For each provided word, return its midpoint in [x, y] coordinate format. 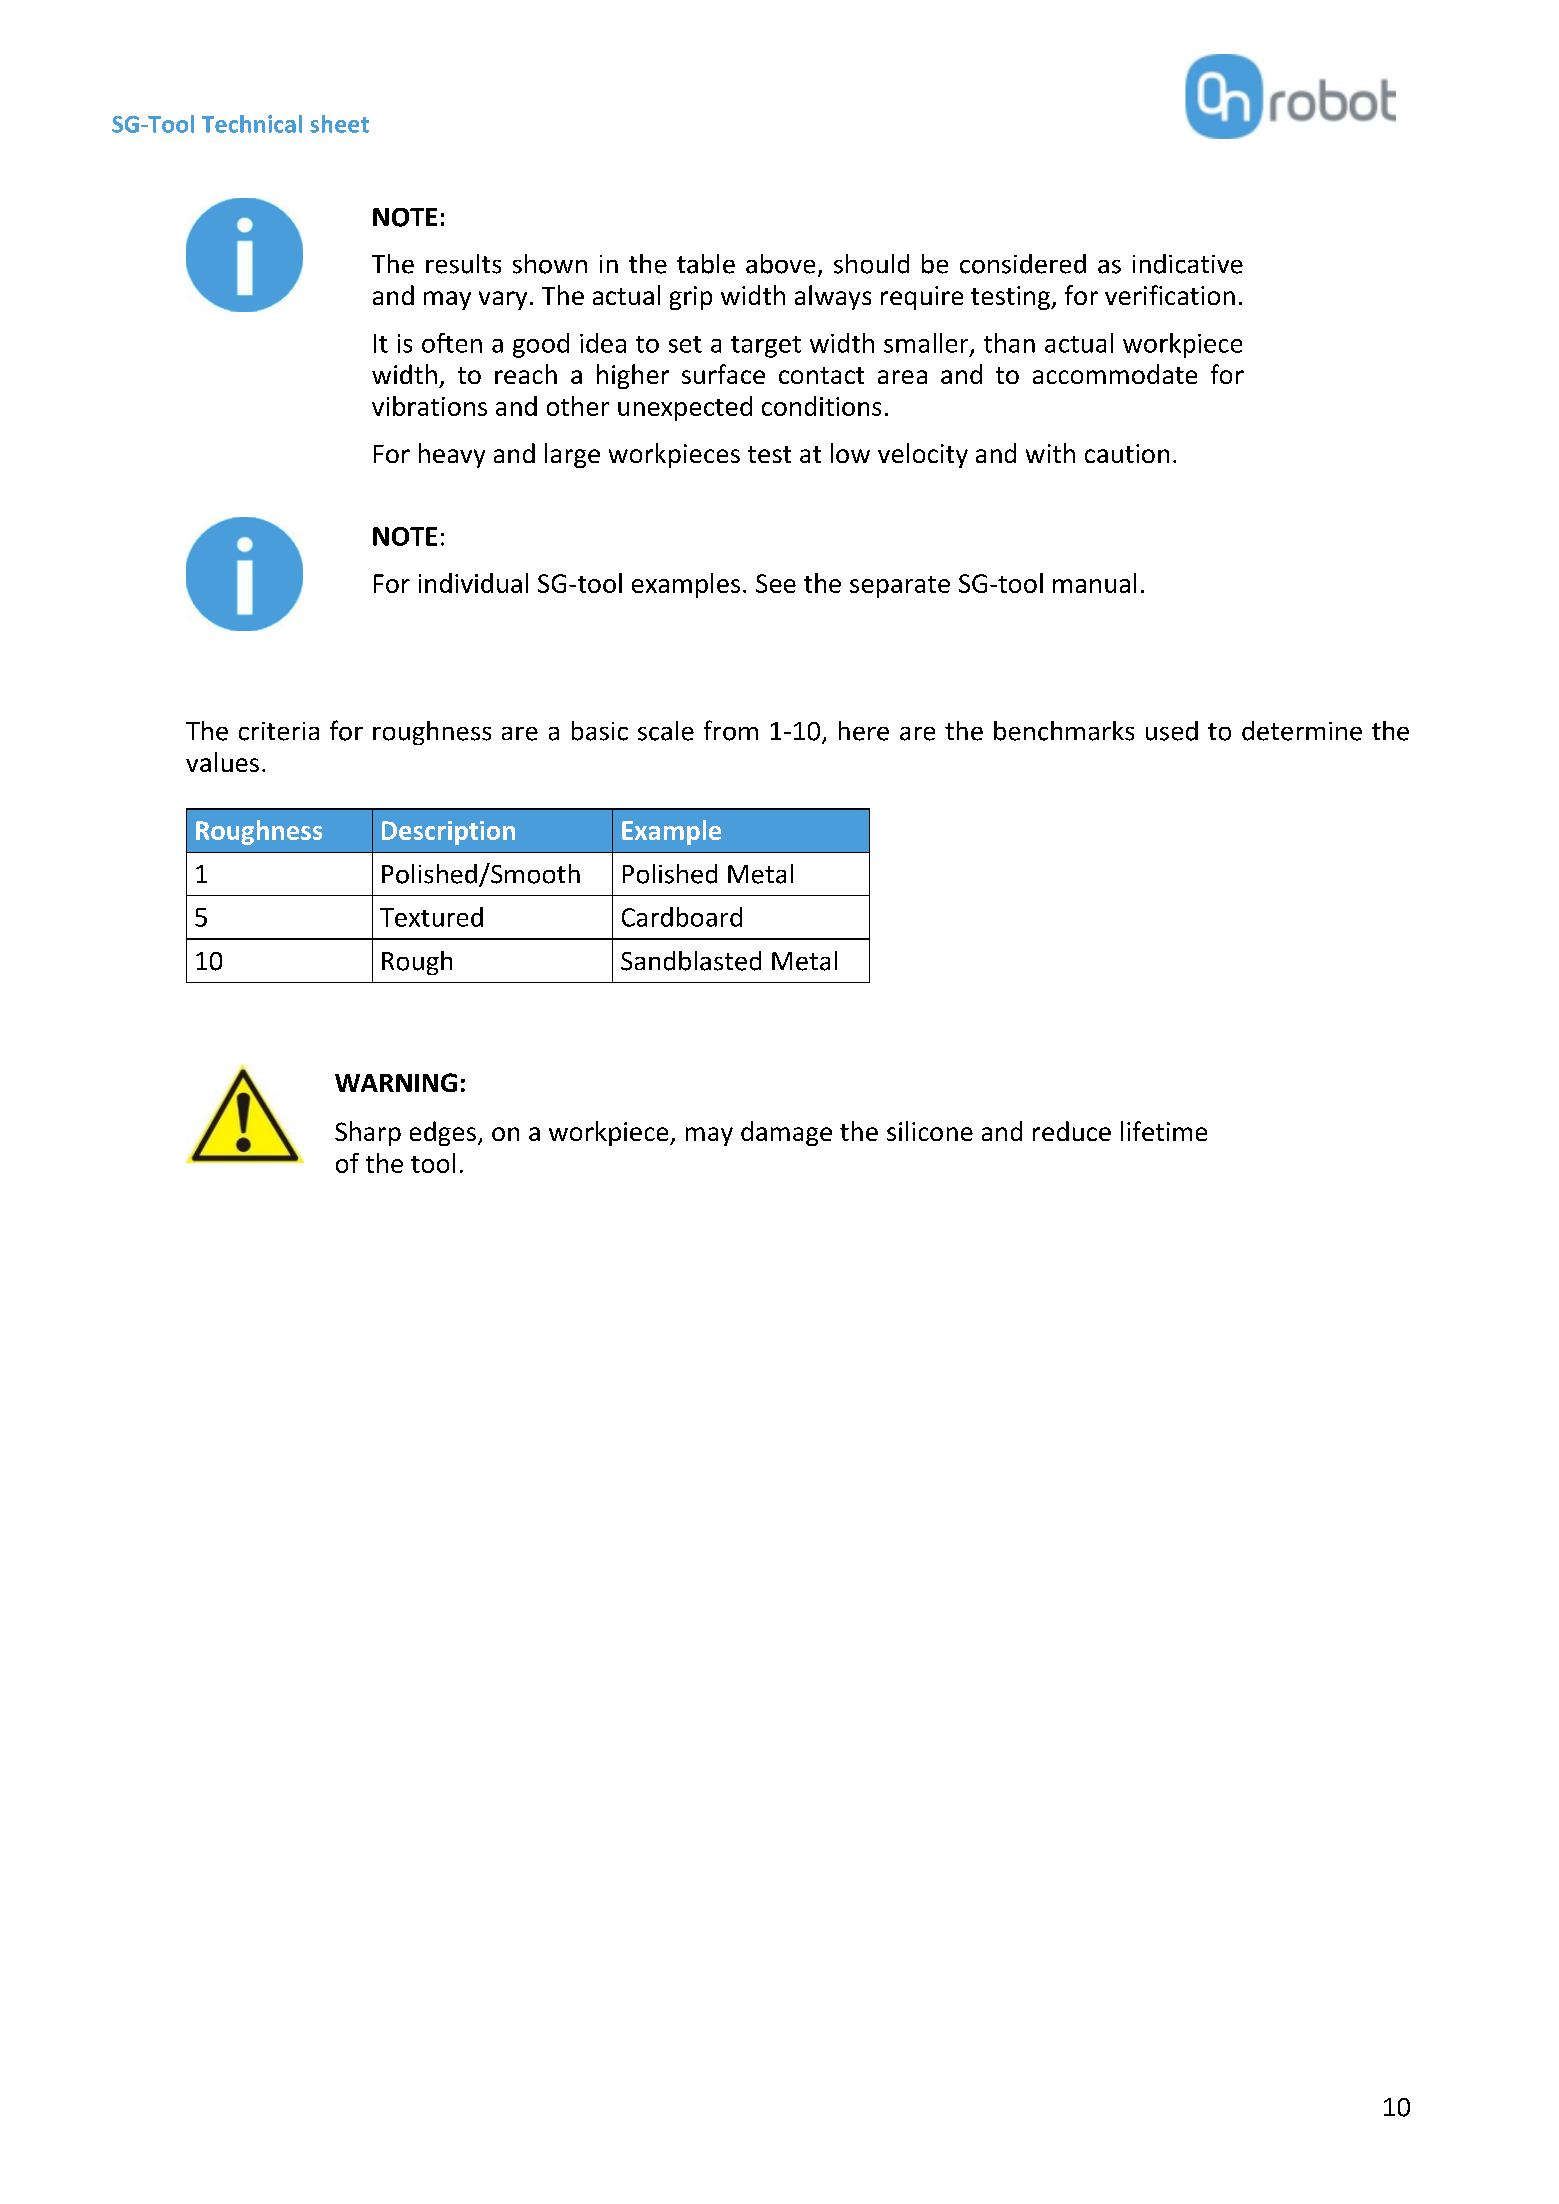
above [780, 264]
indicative [1188, 264]
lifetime [1164, 1131]
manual [1094, 583]
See [776, 583]
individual [473, 583]
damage [786, 1133]
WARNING [396, 1082]
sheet [339, 124]
